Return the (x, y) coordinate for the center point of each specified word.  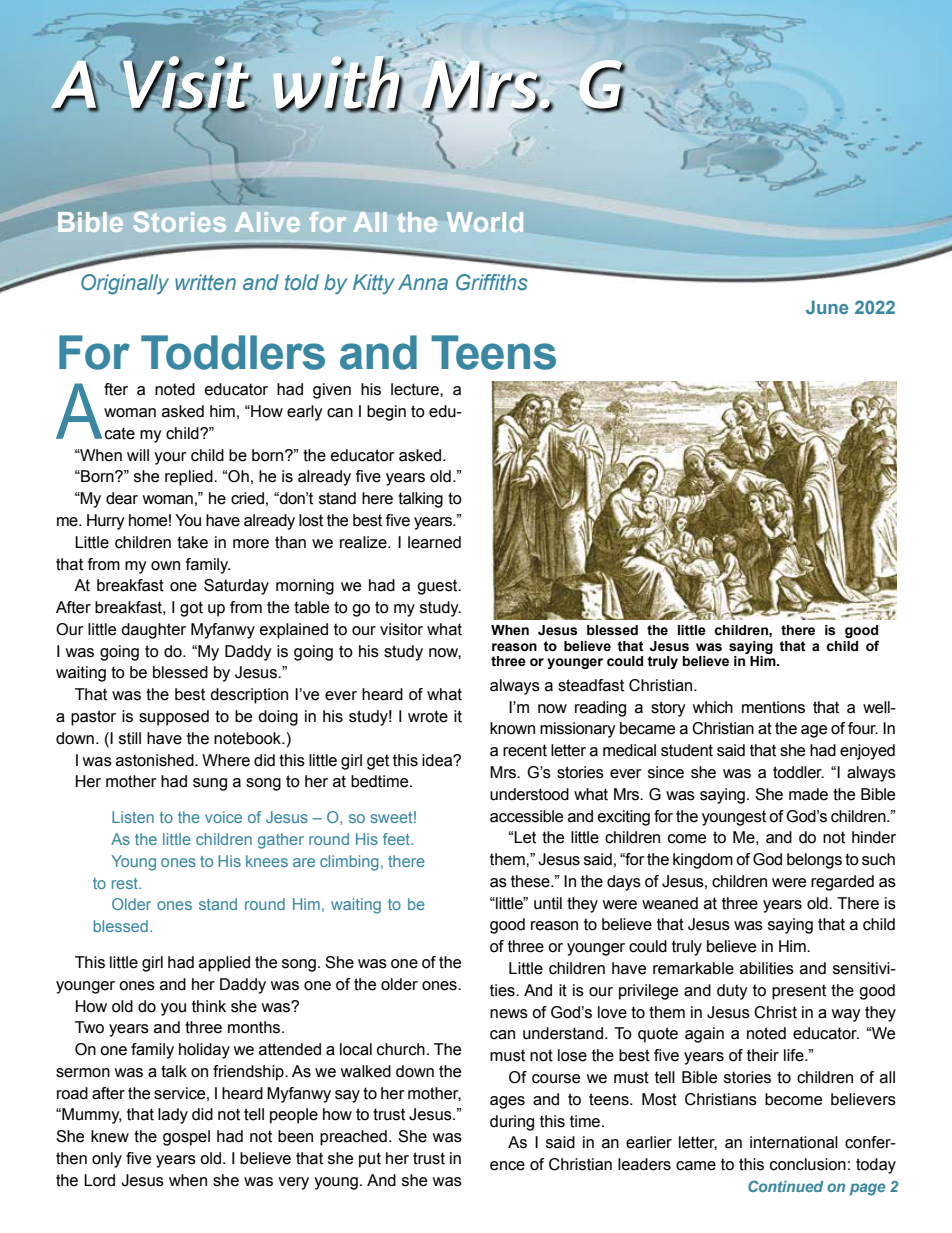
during (512, 1123)
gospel (186, 1138)
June (827, 307)
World (485, 222)
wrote (428, 716)
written (205, 282)
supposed (174, 718)
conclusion (808, 1164)
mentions (773, 707)
